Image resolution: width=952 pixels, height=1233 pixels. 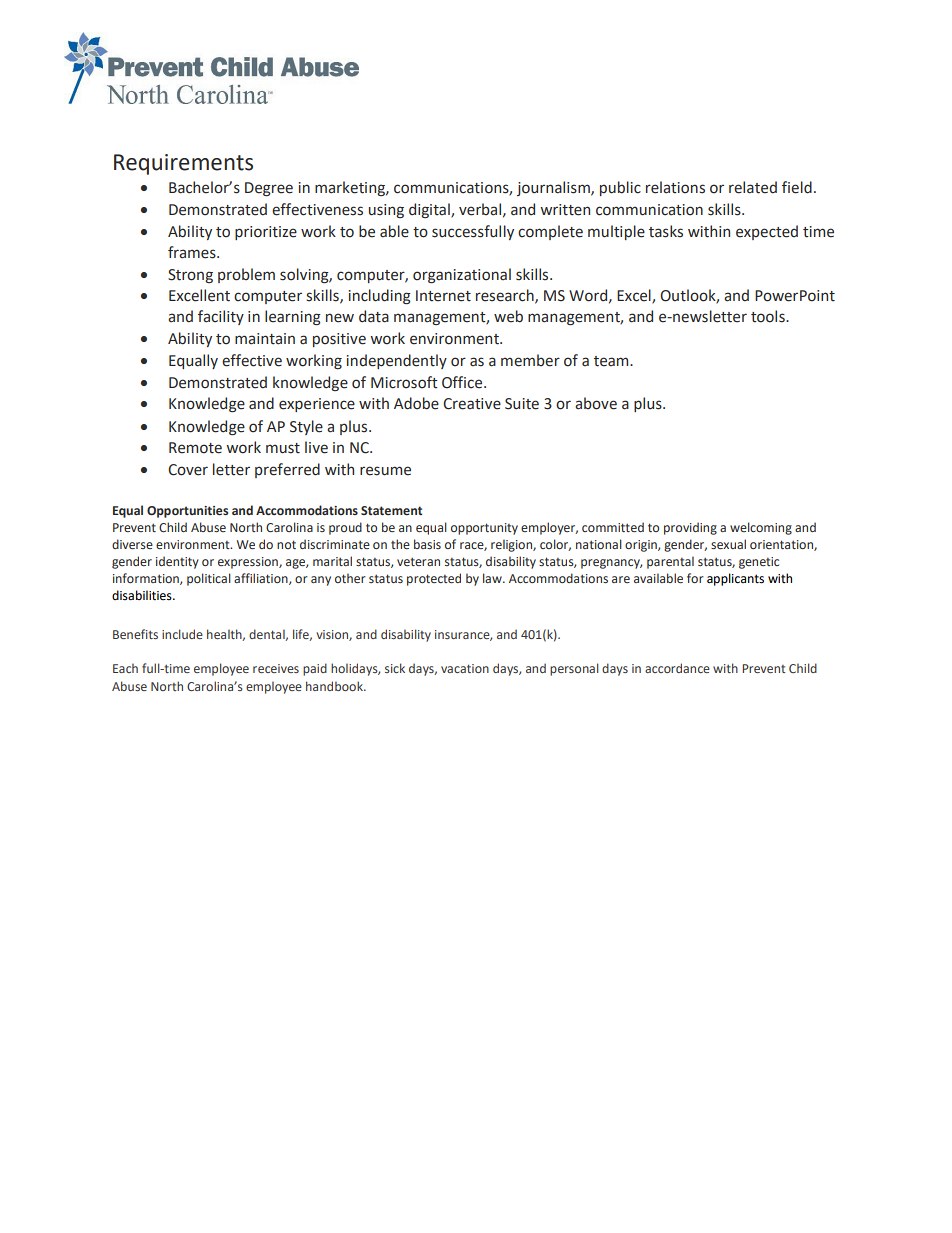 I want to click on Creative, so click(x=472, y=404).
